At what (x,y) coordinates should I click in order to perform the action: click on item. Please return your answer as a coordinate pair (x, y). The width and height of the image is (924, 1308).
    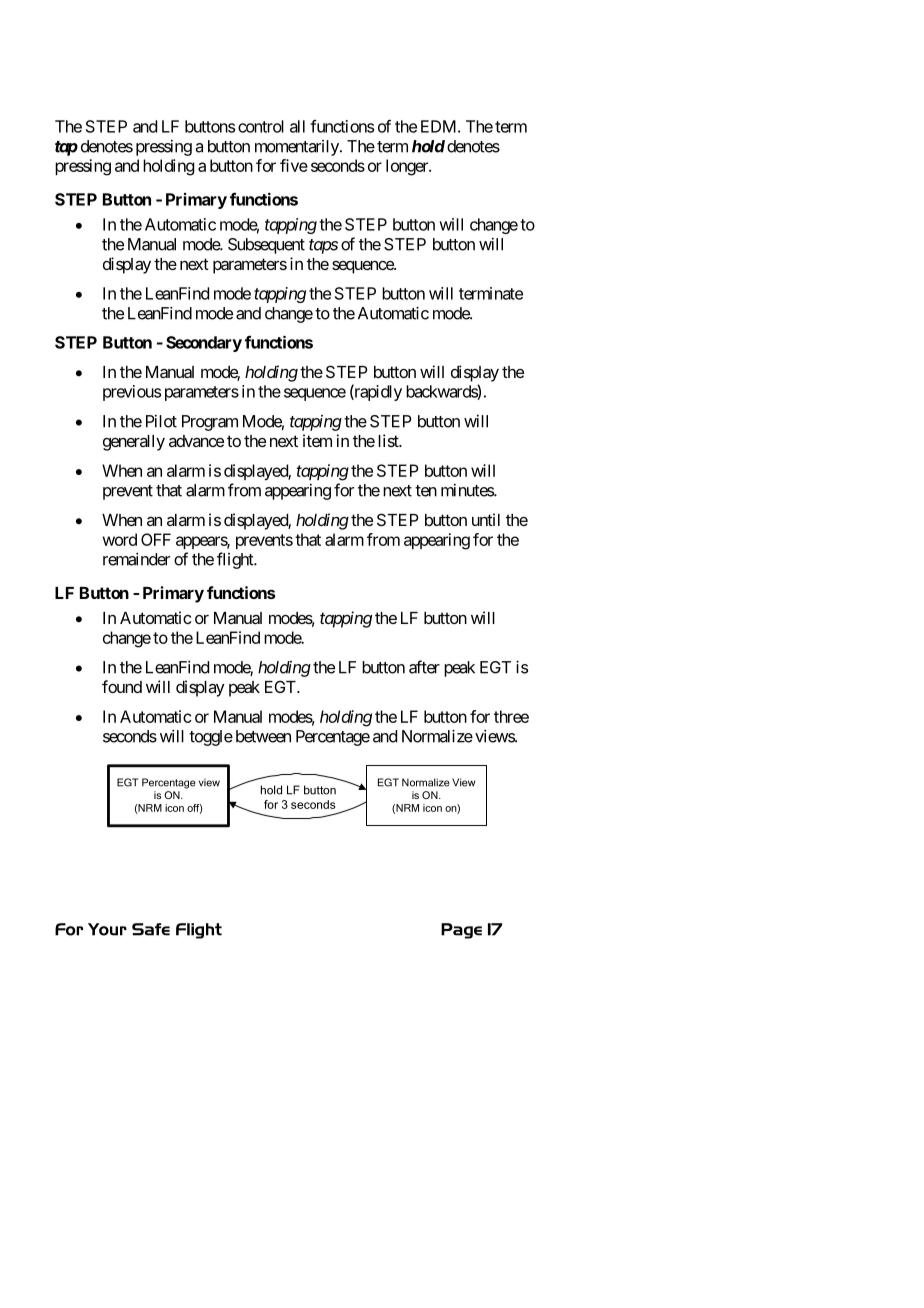
    Looking at the image, I should click on (317, 440).
